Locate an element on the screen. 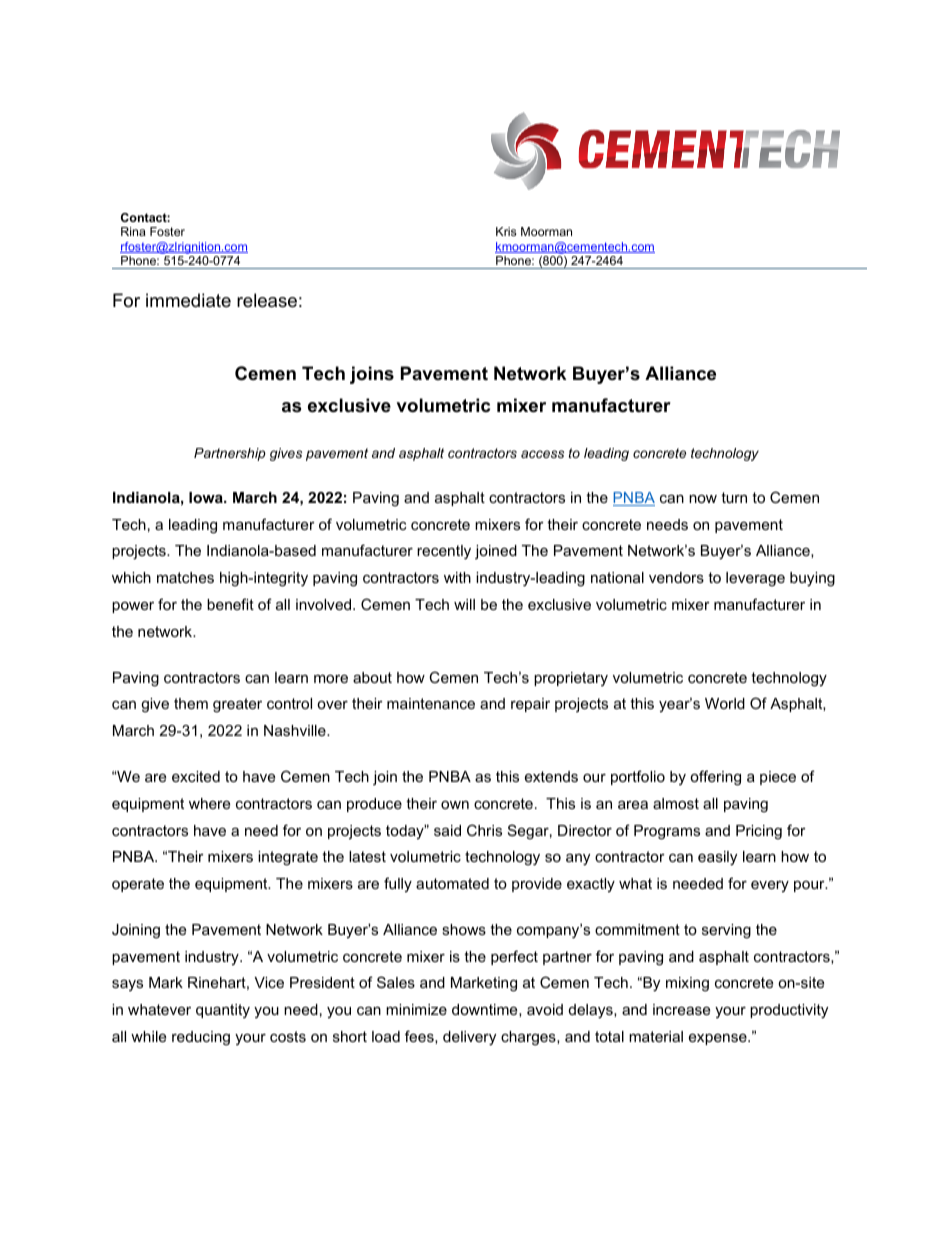  Kris is located at coordinates (506, 231).
